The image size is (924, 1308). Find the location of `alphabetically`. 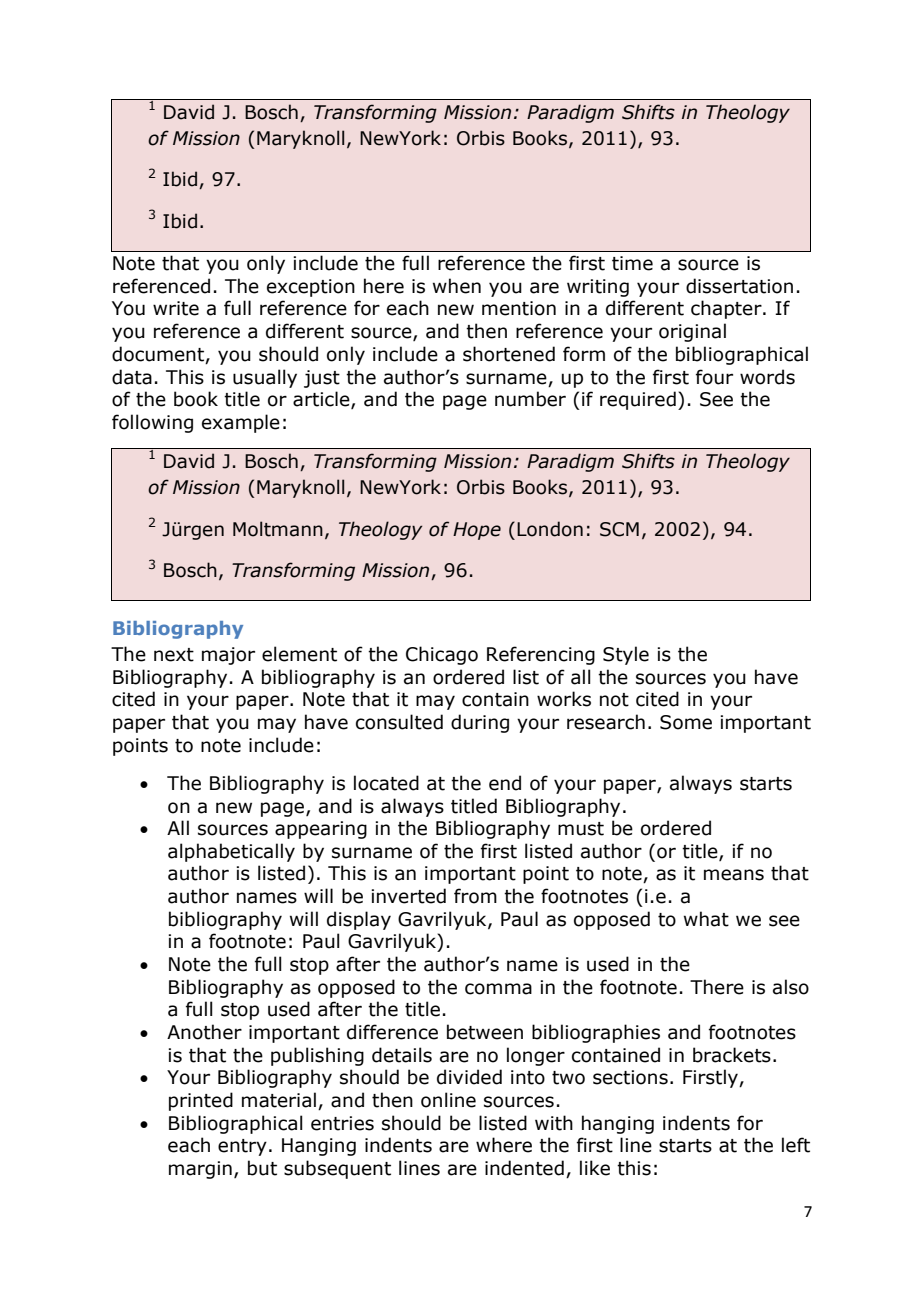

alphabetically is located at coordinates (231, 852).
